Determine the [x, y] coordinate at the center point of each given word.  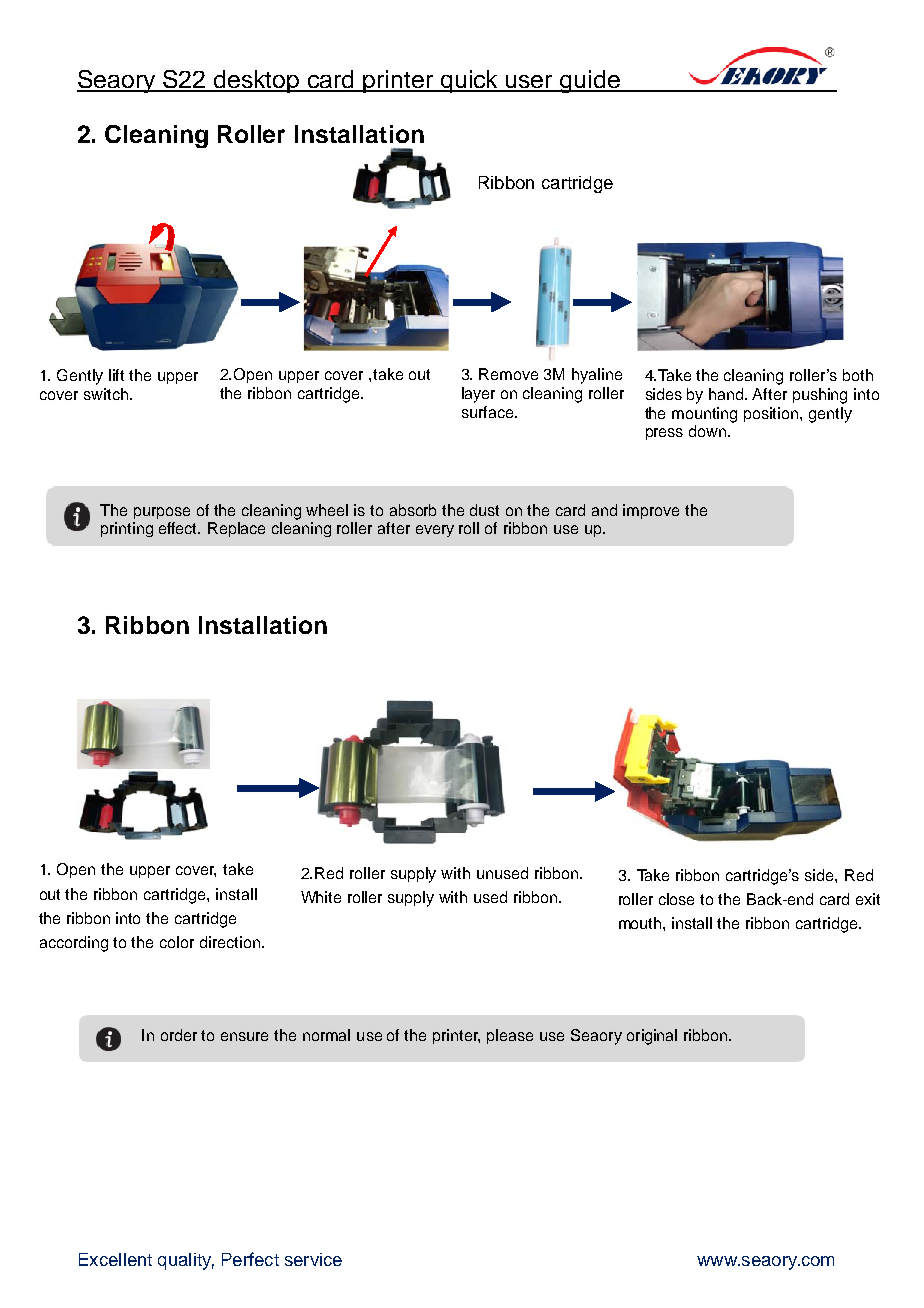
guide [591, 81]
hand [728, 394]
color [177, 942]
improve [651, 511]
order [179, 1035]
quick [470, 81]
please [510, 1036]
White [321, 897]
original [652, 1037]
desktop [257, 81]
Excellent [115, 1259]
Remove [508, 374]
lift [116, 375]
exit [868, 899]
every [435, 531]
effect [179, 528]
